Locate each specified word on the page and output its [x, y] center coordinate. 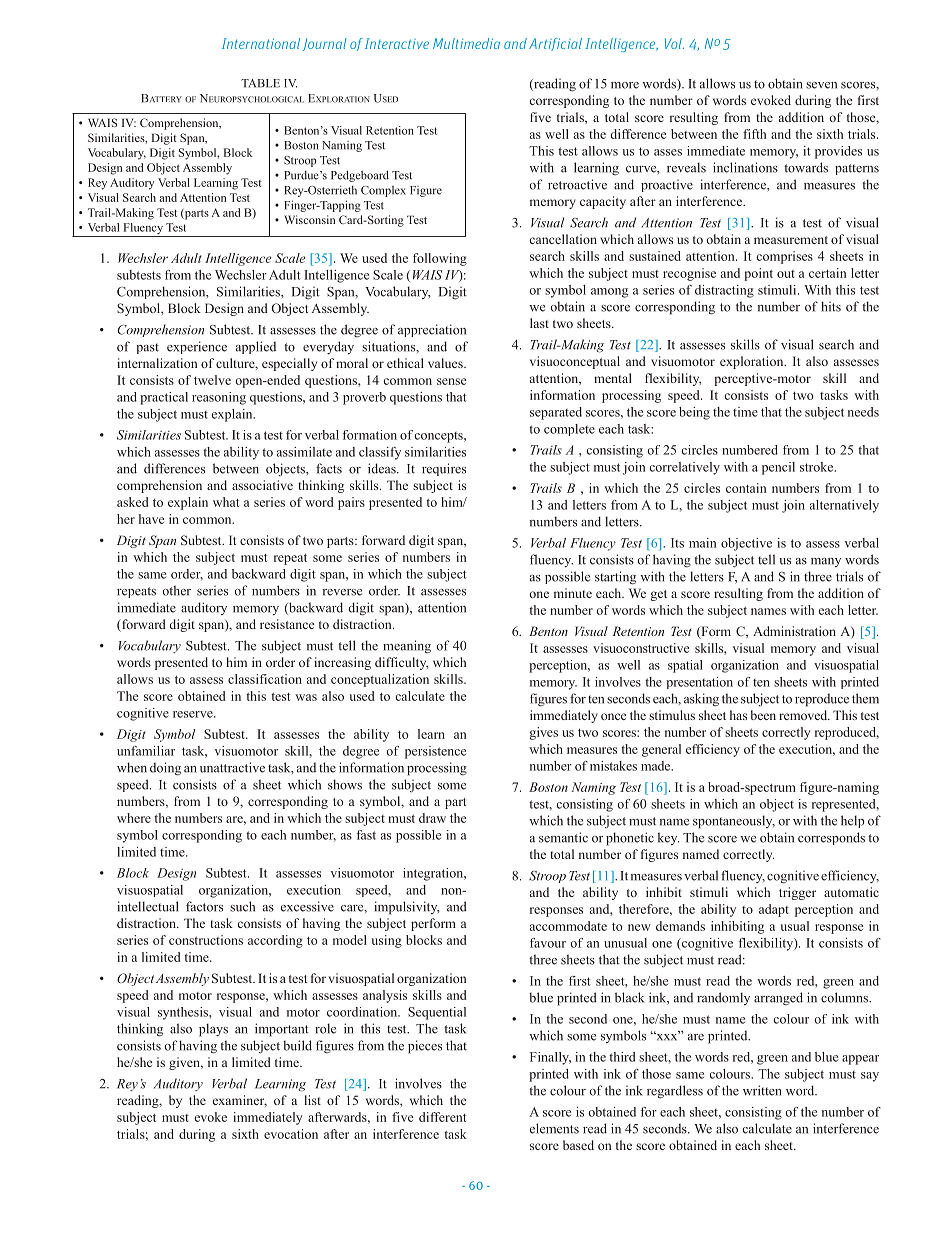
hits [831, 306]
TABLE [260, 83]
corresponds [831, 838]
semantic [563, 837]
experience [197, 347]
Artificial [555, 44]
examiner [240, 1101]
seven [821, 85]
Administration [794, 631]
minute [573, 593]
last [539, 323]
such [242, 906]
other [176, 590]
